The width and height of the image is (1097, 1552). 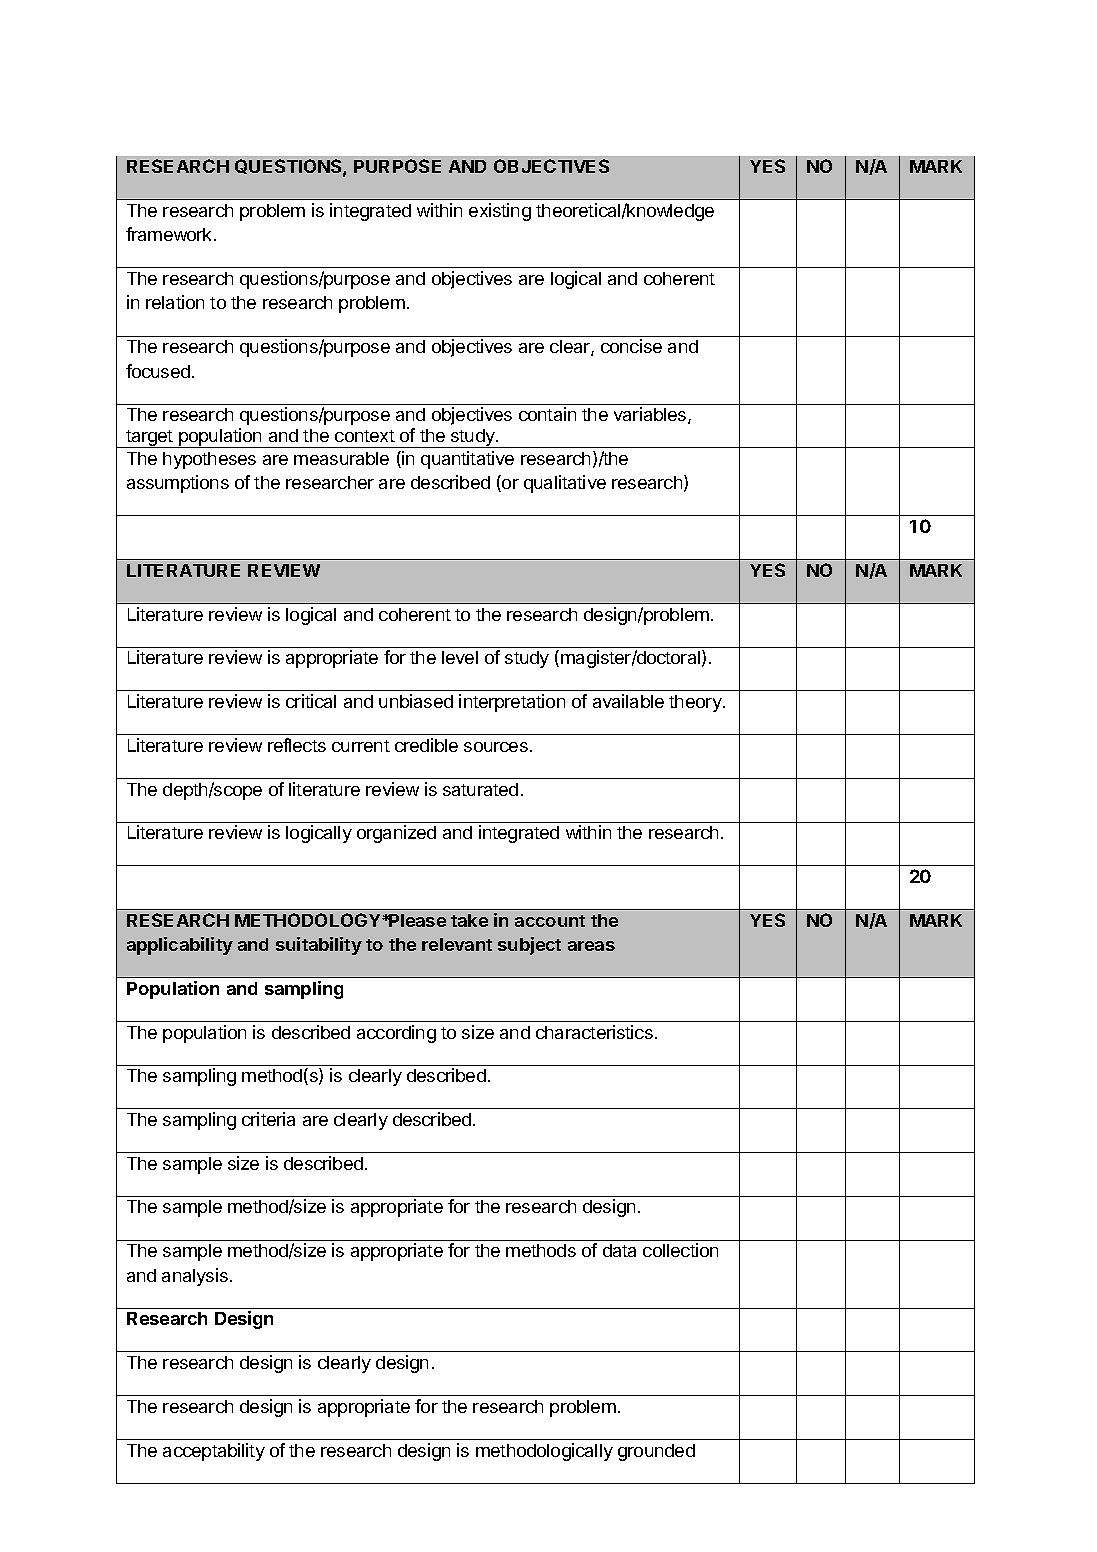 I want to click on existing, so click(x=500, y=212).
